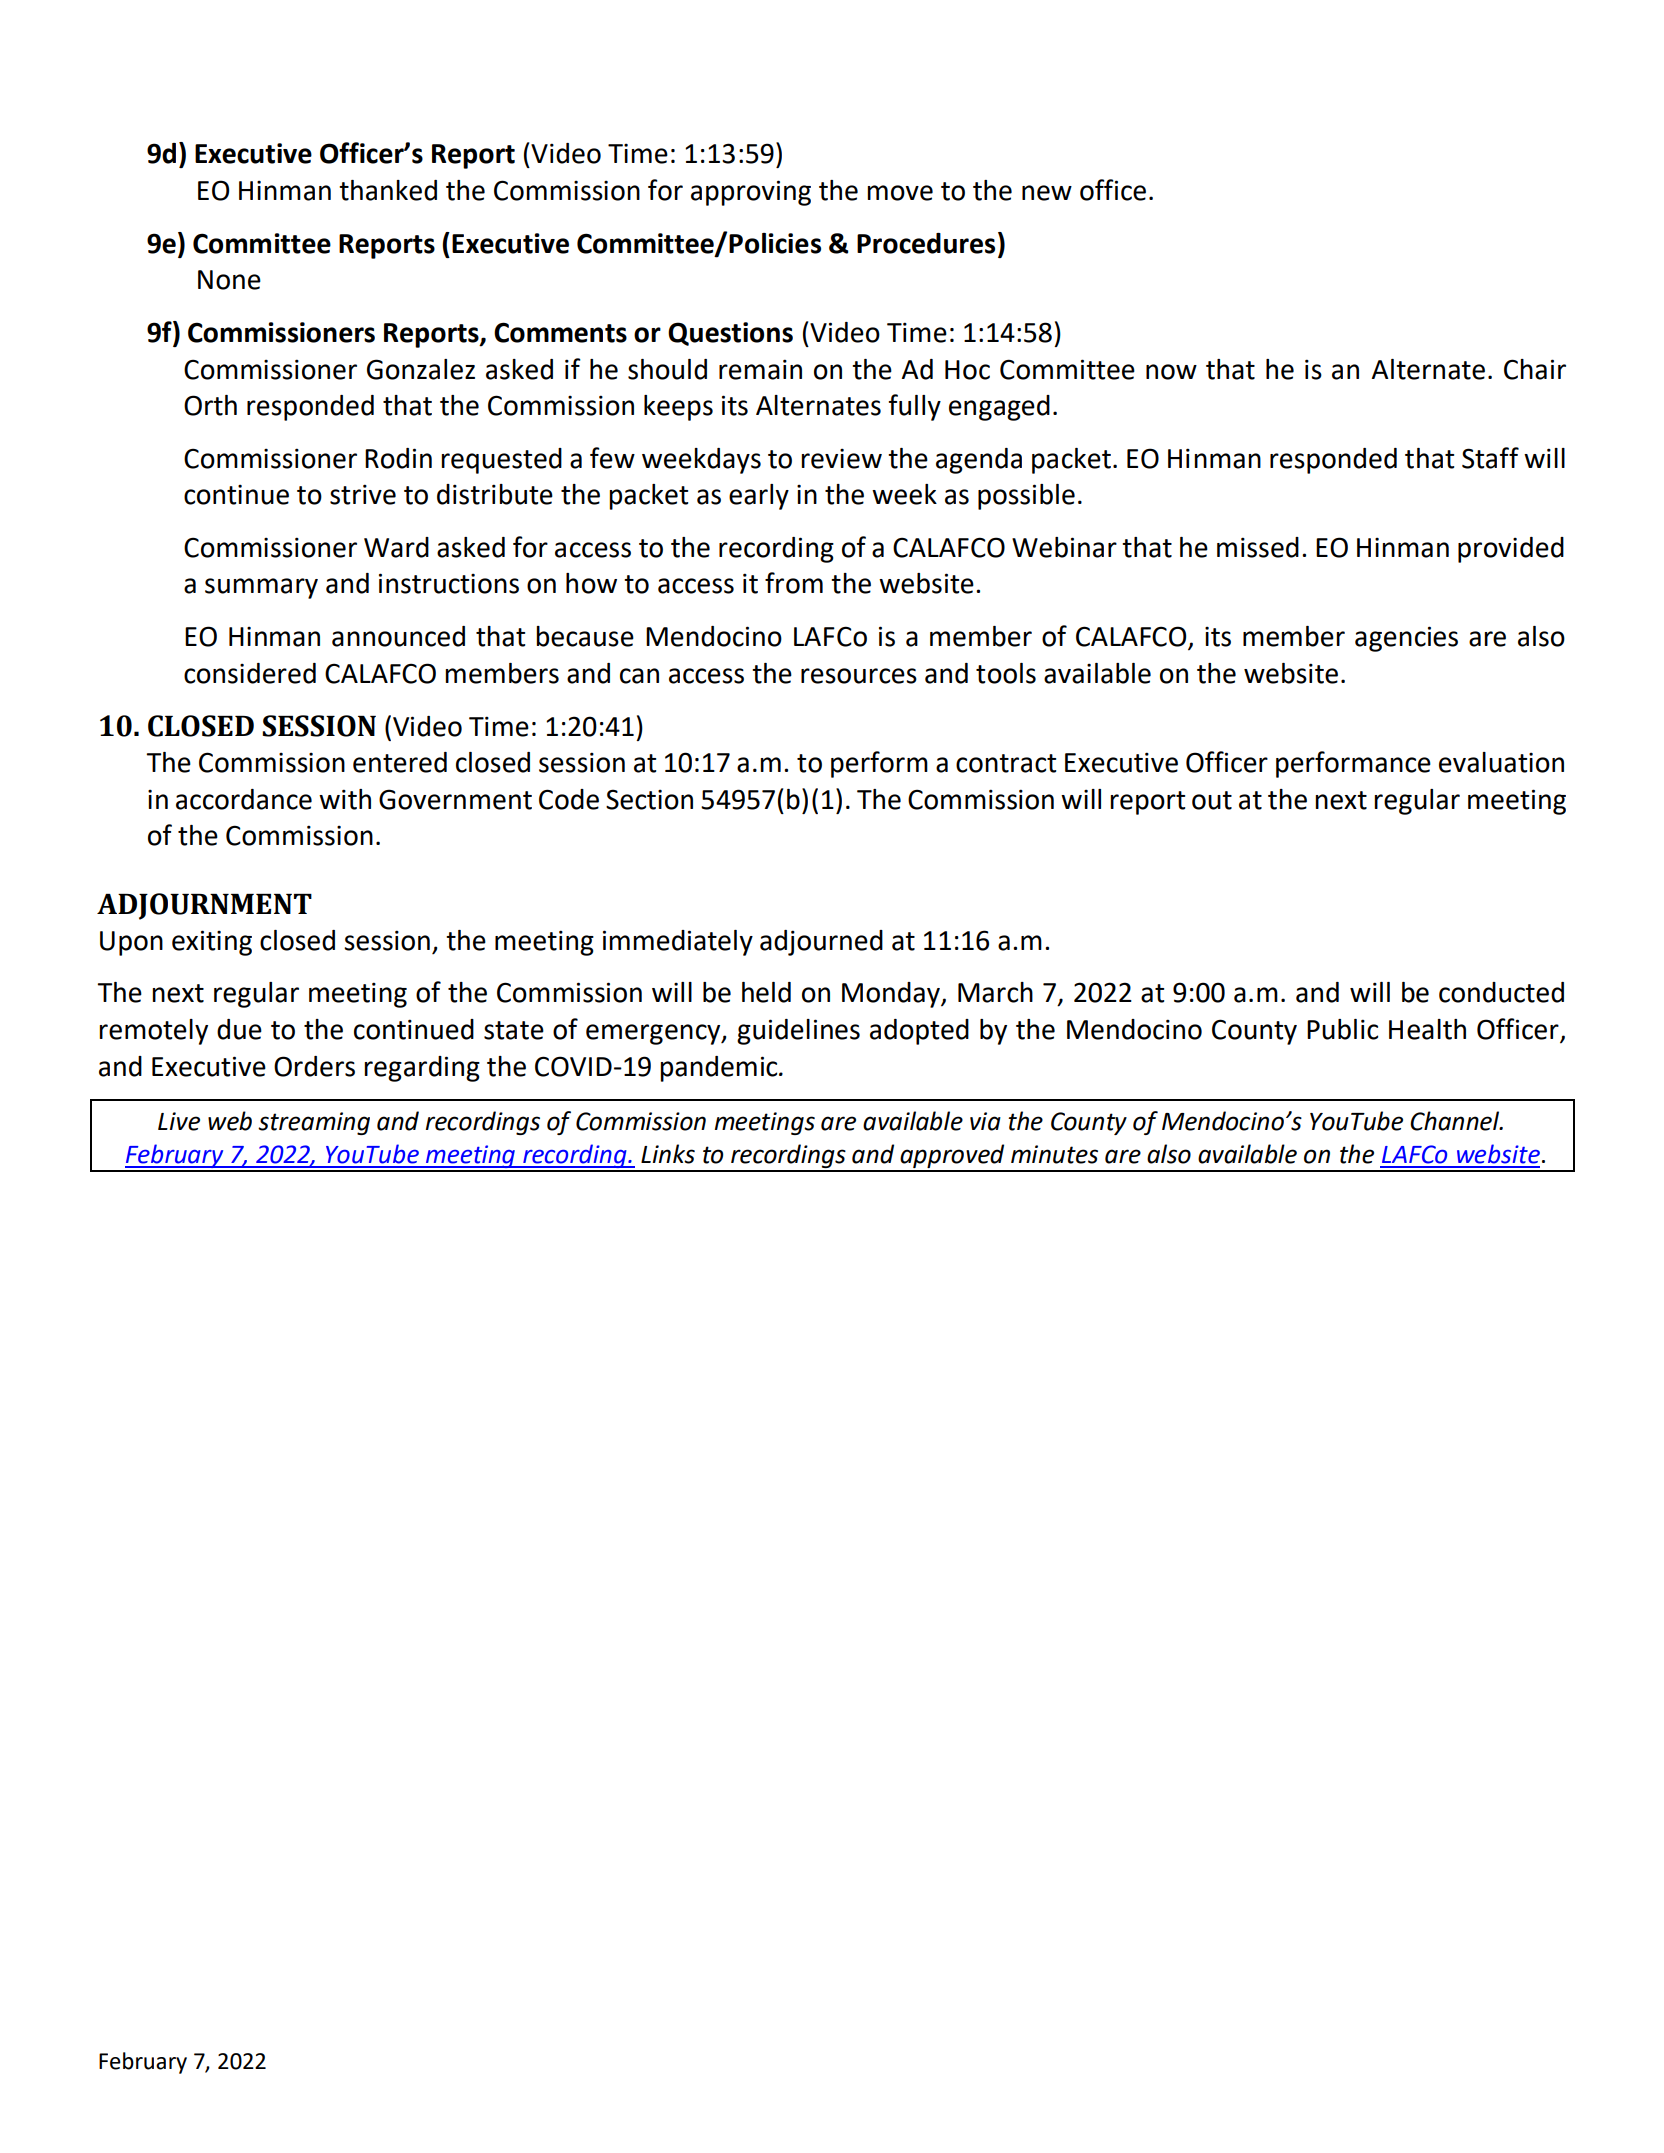  Describe the element at coordinates (649, 799) in the screenshot. I see `Section` at that location.
